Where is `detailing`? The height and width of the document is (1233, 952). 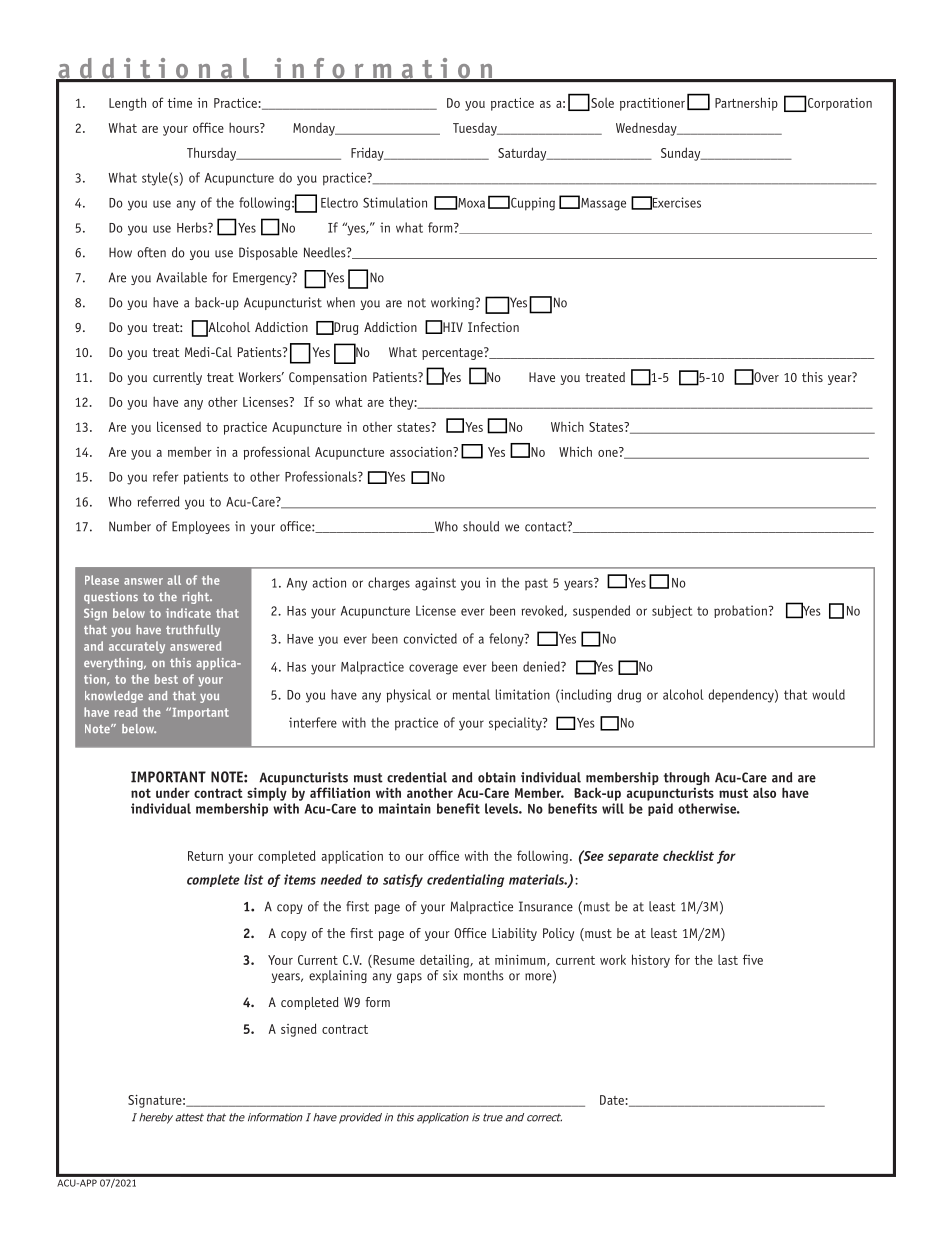
detailing is located at coordinates (445, 961).
